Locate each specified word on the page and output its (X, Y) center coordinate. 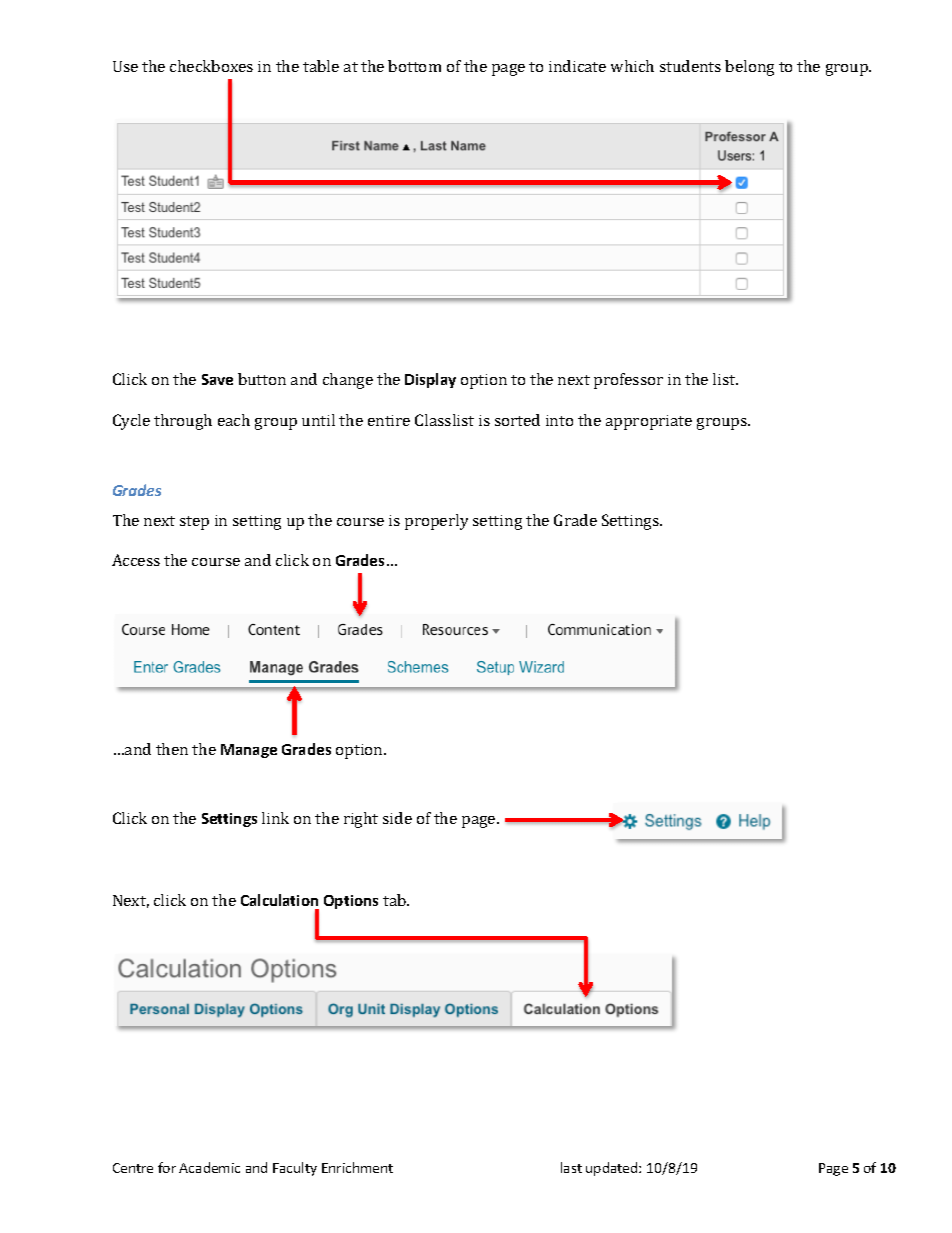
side (397, 818)
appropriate (649, 422)
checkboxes (211, 66)
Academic (209, 1167)
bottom (414, 66)
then (172, 749)
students (690, 66)
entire (389, 420)
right (361, 820)
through (183, 422)
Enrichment (357, 1167)
